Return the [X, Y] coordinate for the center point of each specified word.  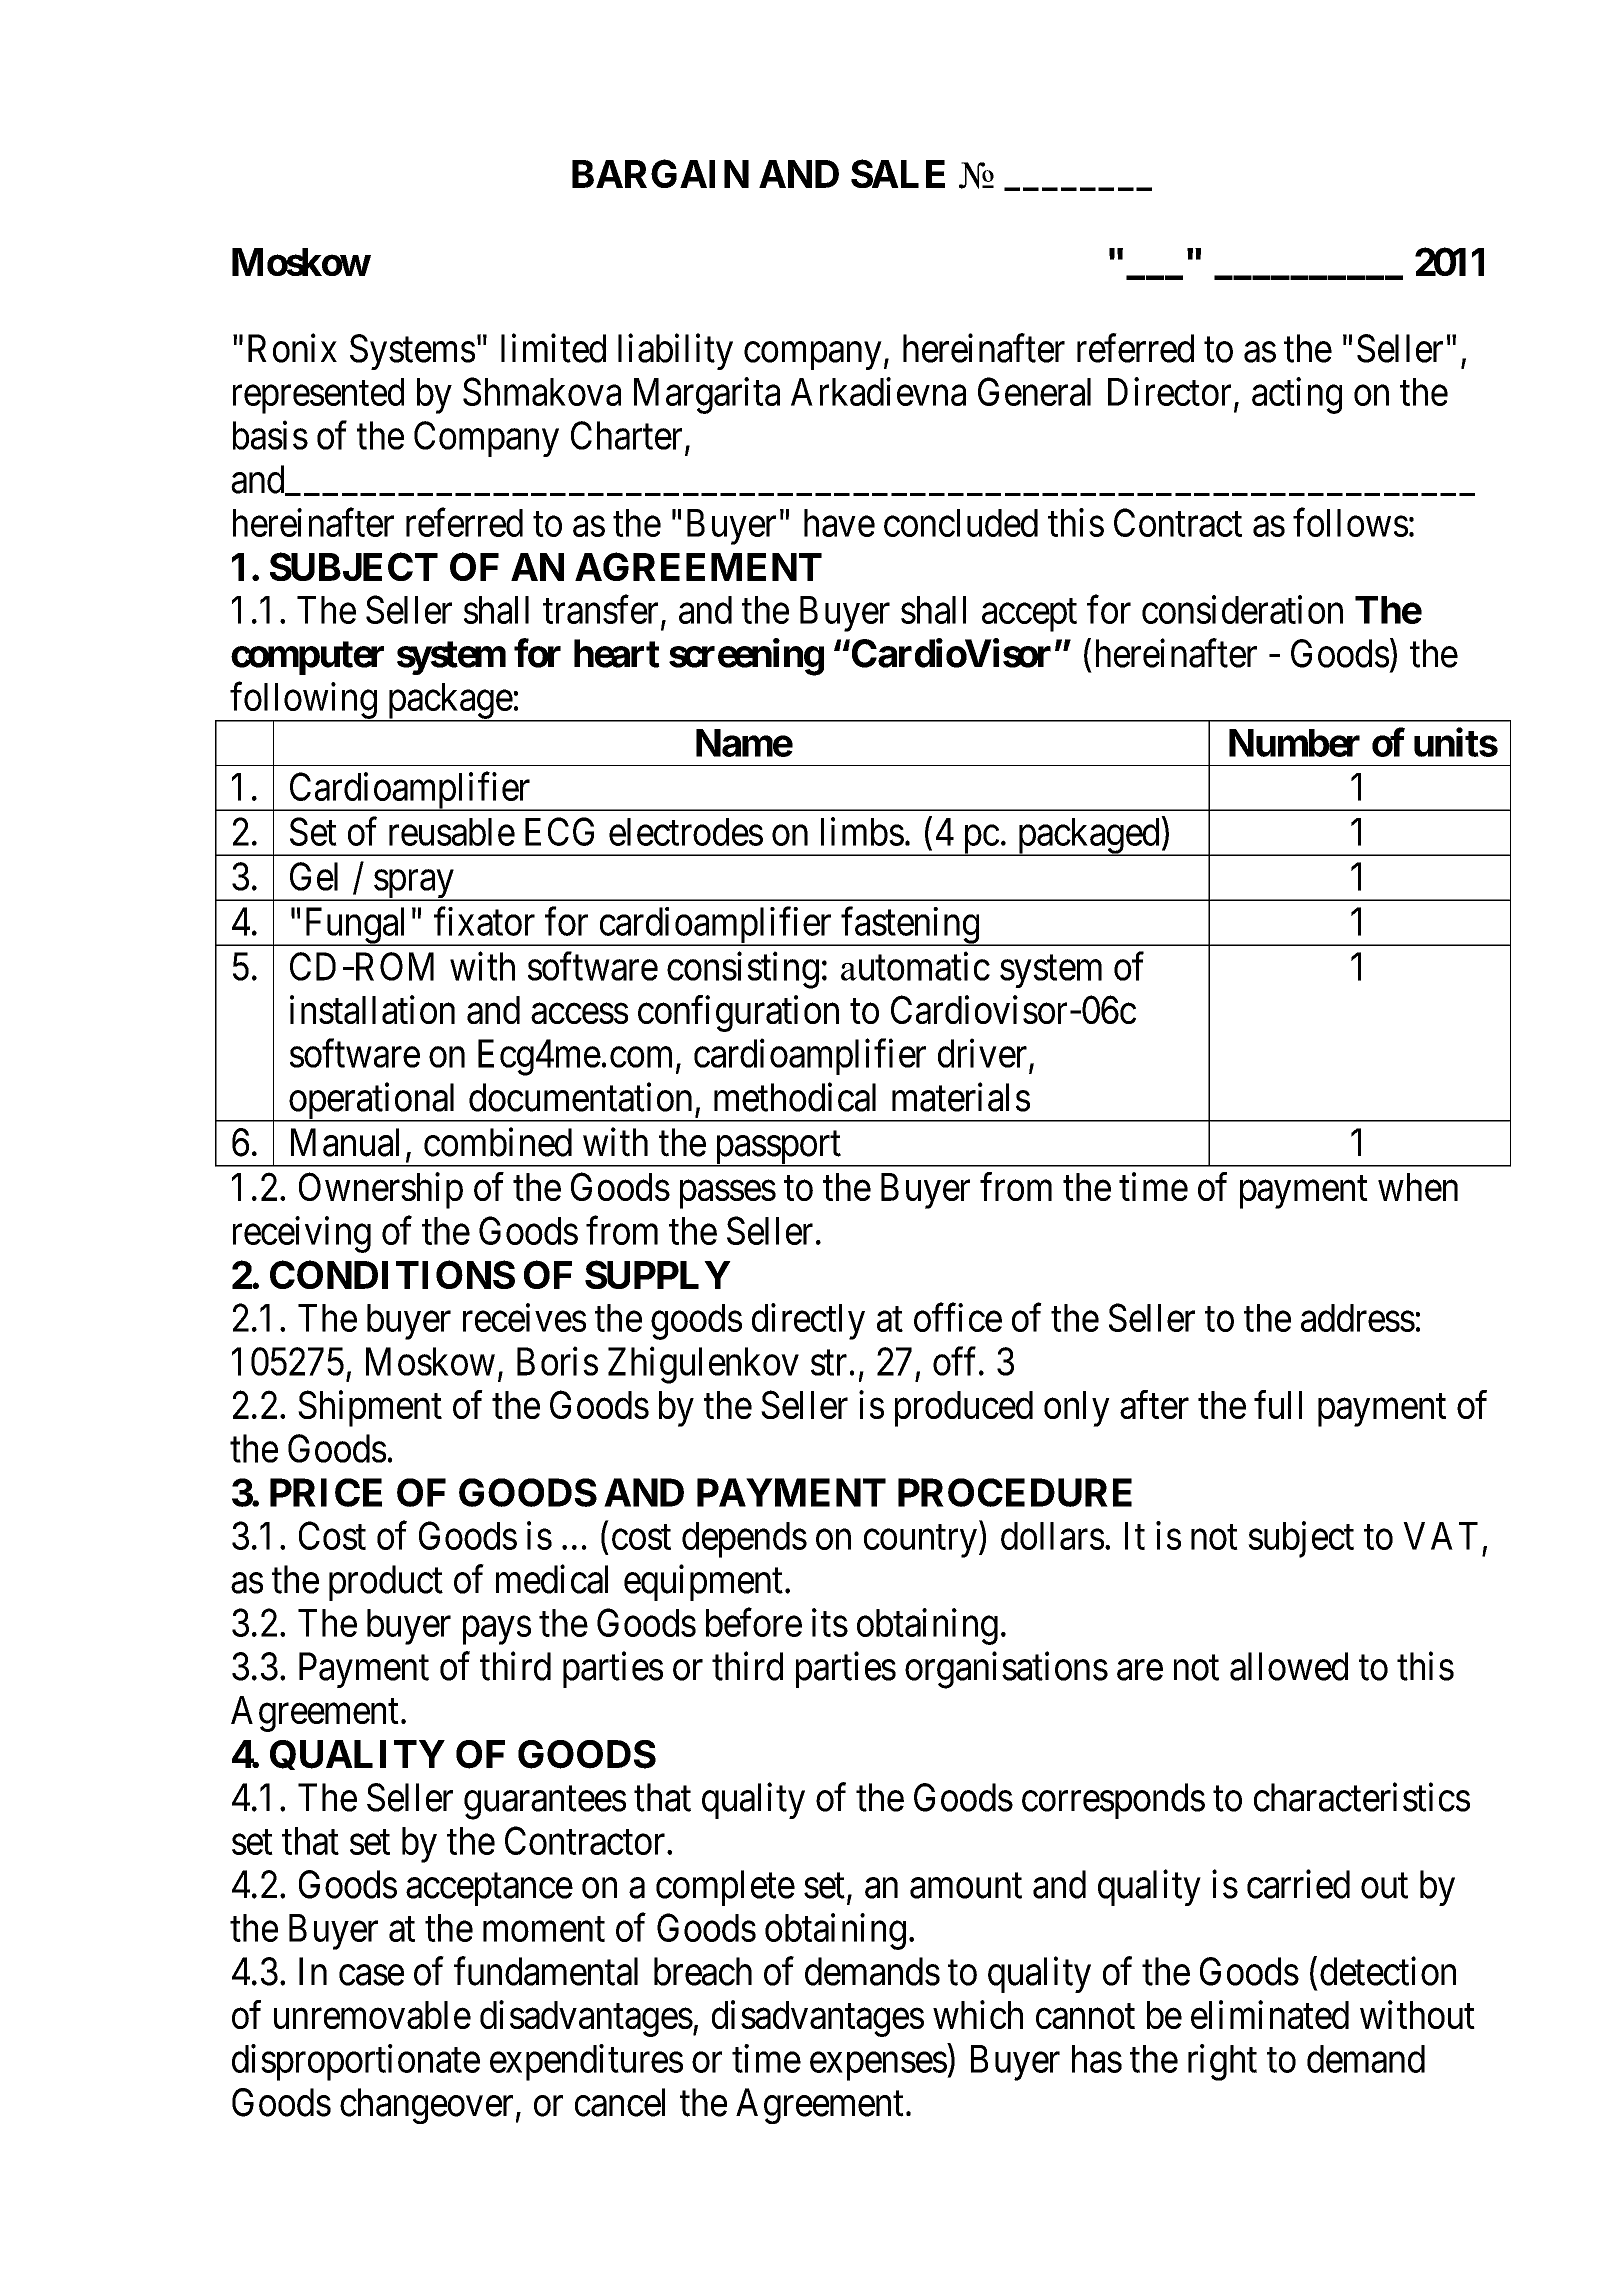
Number [1294, 743]
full [1278, 1404]
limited [553, 348]
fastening [910, 926]
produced [964, 1409]
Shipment [370, 1408]
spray [414, 885]
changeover [426, 2106]
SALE [898, 173]
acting [1297, 395]
